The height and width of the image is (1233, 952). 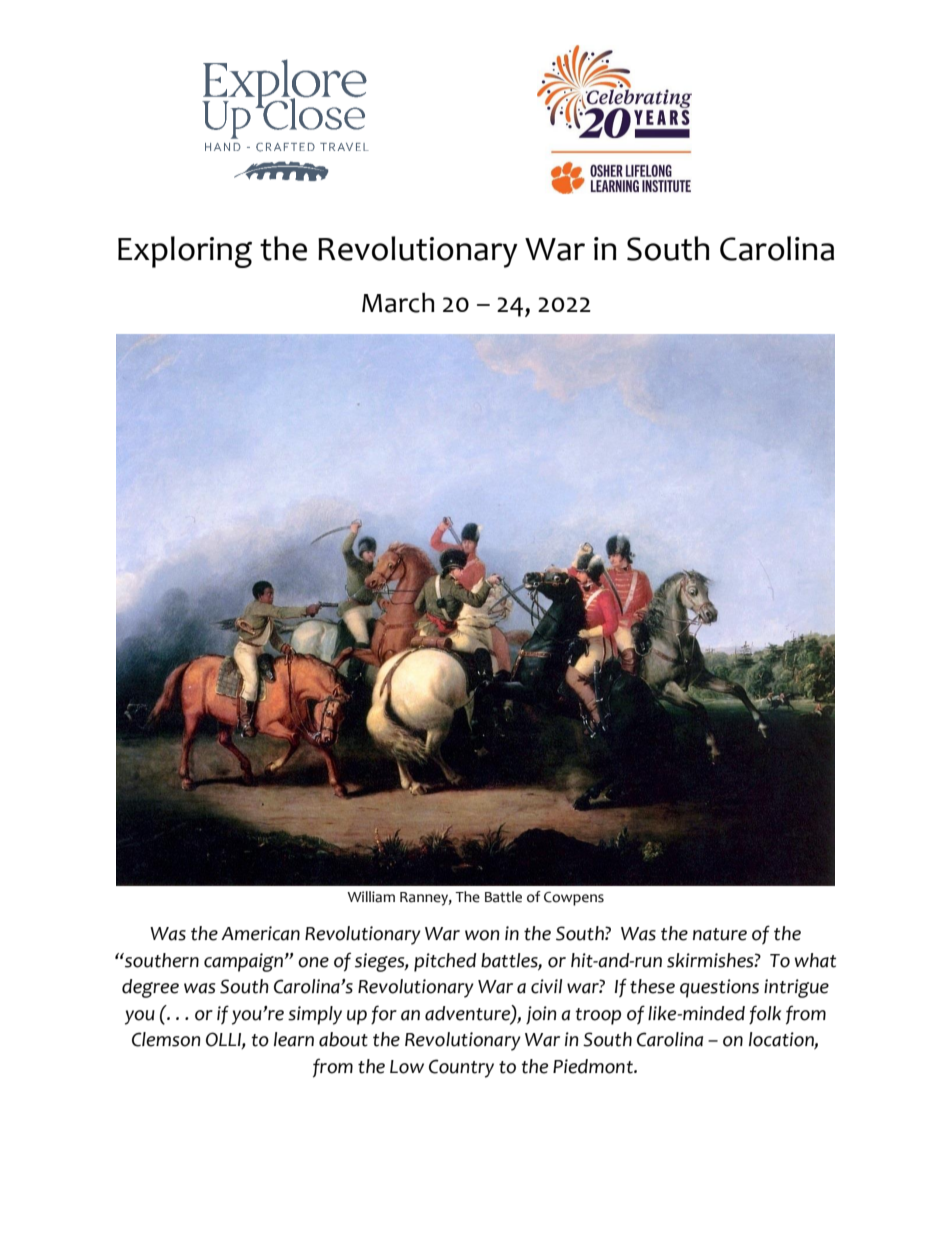 What do you see at coordinates (720, 934) in the image?
I see `nature` at bounding box center [720, 934].
